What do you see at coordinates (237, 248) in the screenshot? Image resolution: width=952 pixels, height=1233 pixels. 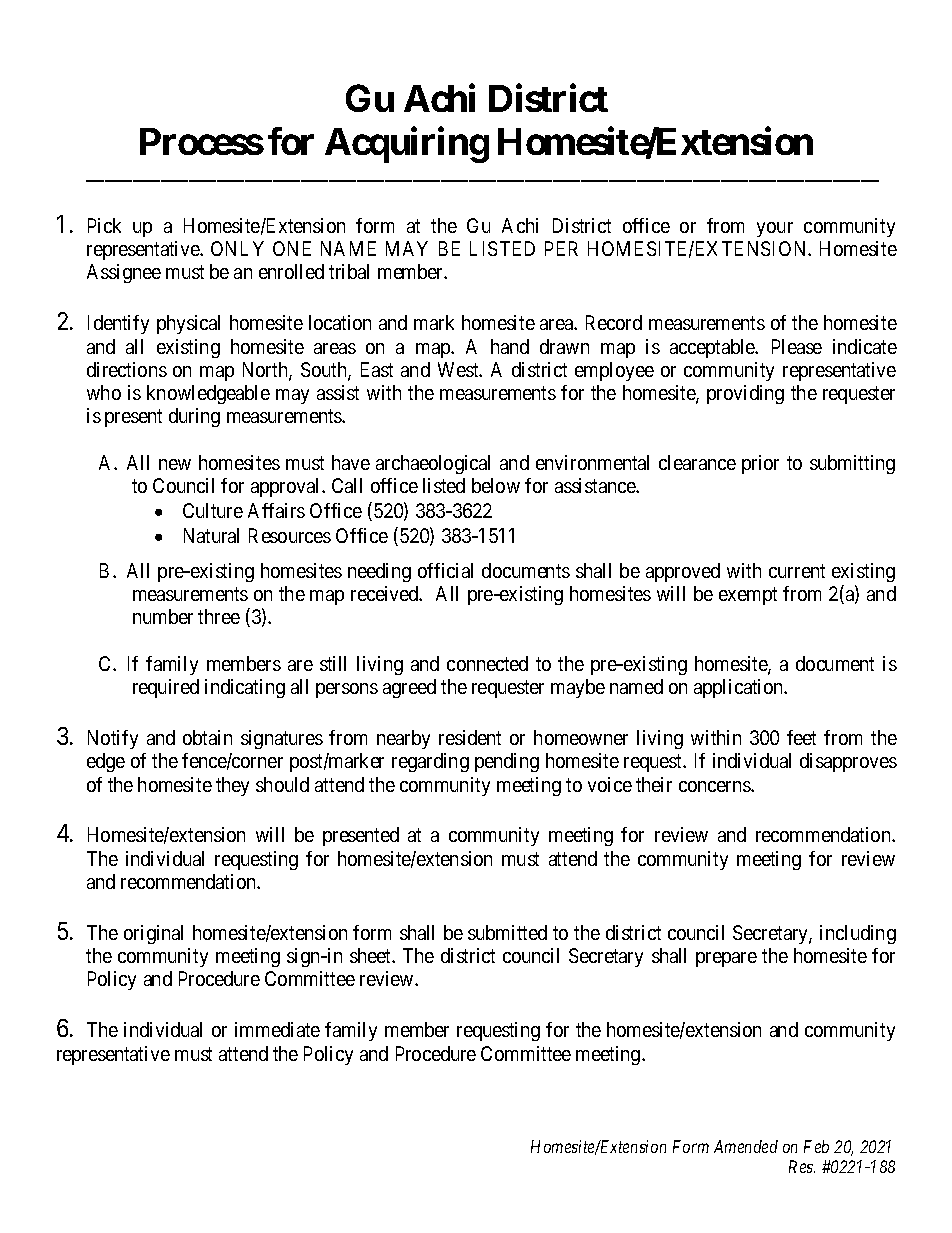 I see `ONLY` at bounding box center [237, 248].
